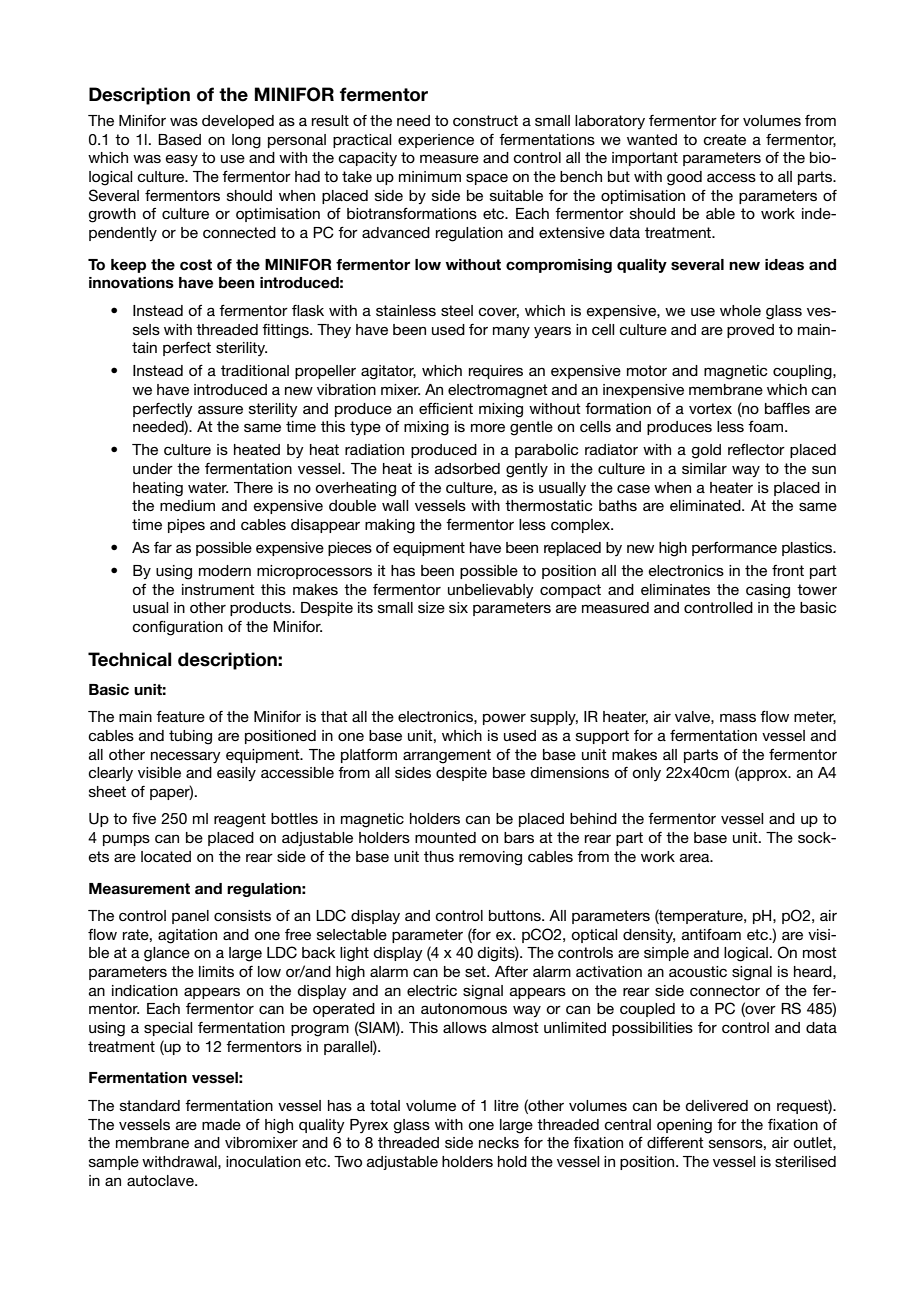 Image resolution: width=924 pixels, height=1307 pixels. What do you see at coordinates (724, 139) in the screenshot?
I see `create` at bounding box center [724, 139].
